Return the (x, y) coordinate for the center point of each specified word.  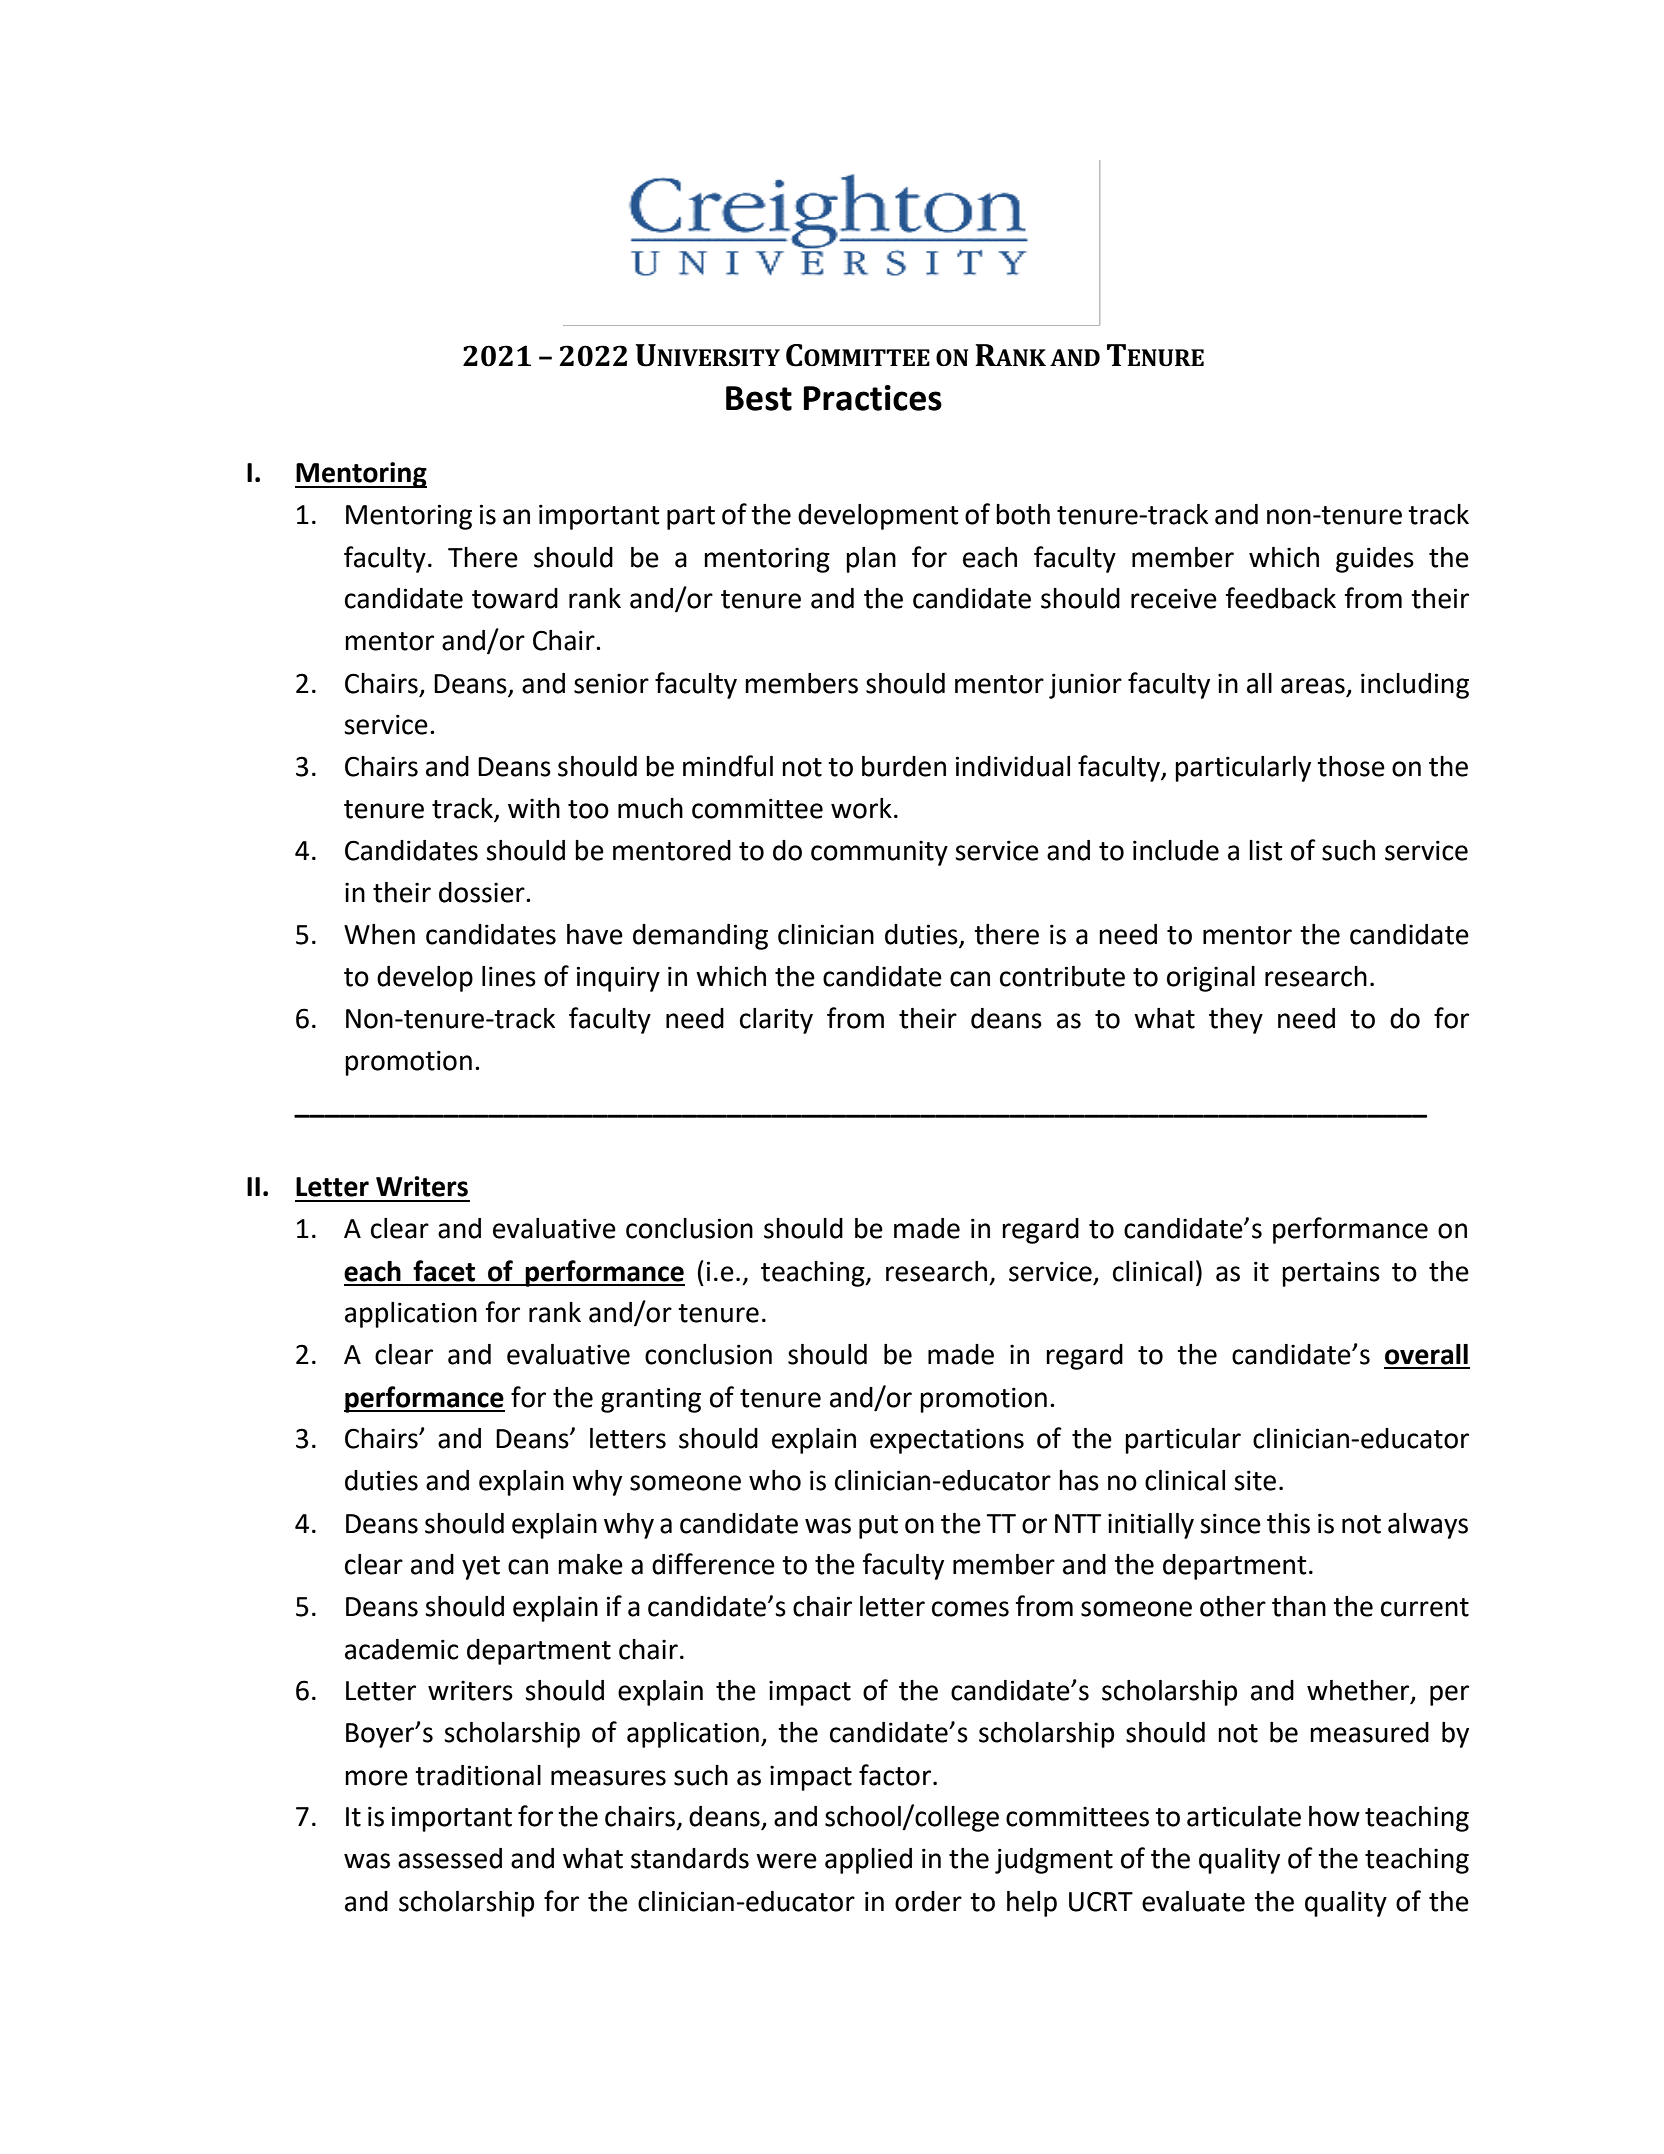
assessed (450, 1858)
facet (444, 1271)
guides (1375, 560)
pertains (1331, 1274)
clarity (776, 1021)
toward (515, 598)
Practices (873, 398)
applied (868, 1861)
